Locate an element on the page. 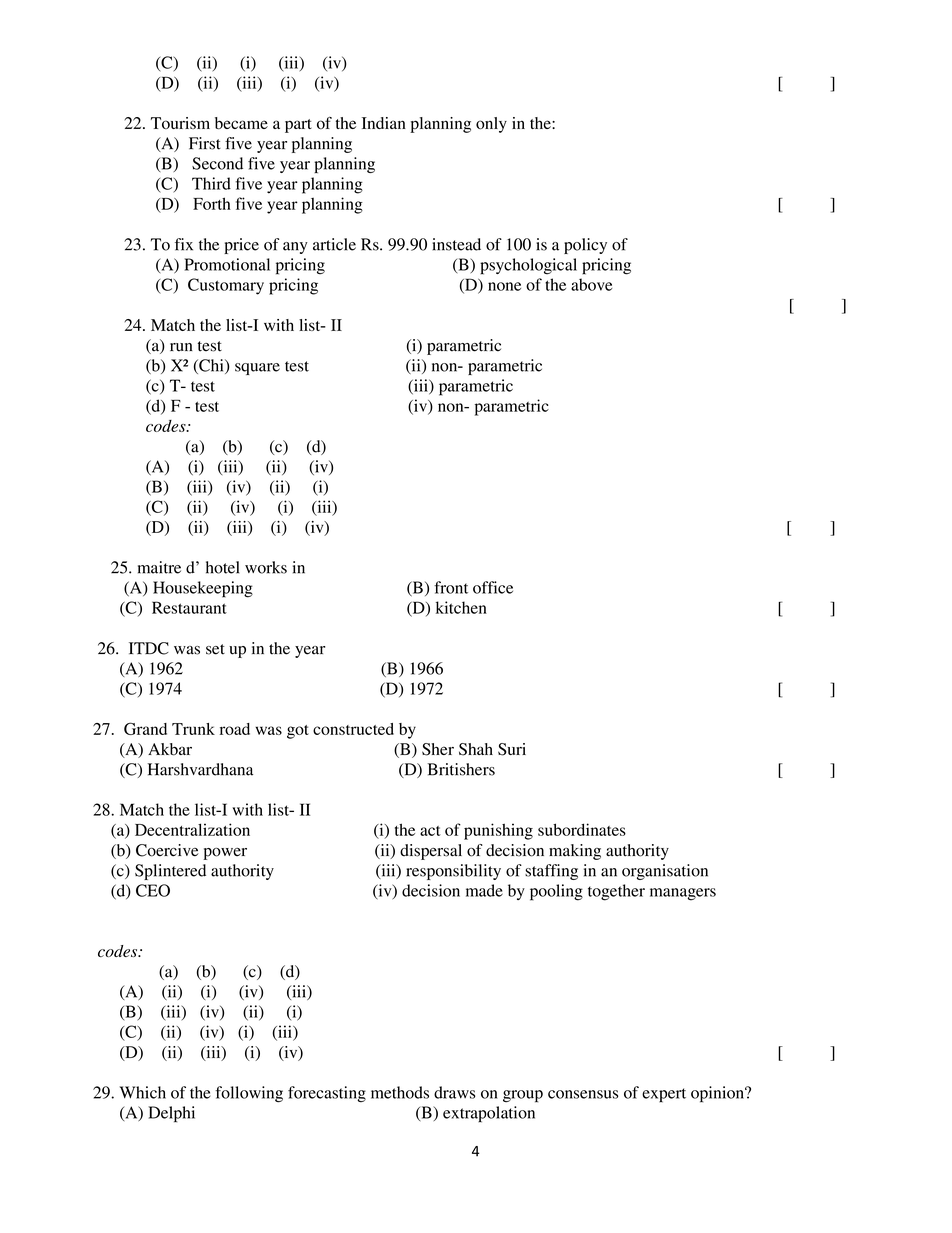  draws is located at coordinates (454, 1092).
